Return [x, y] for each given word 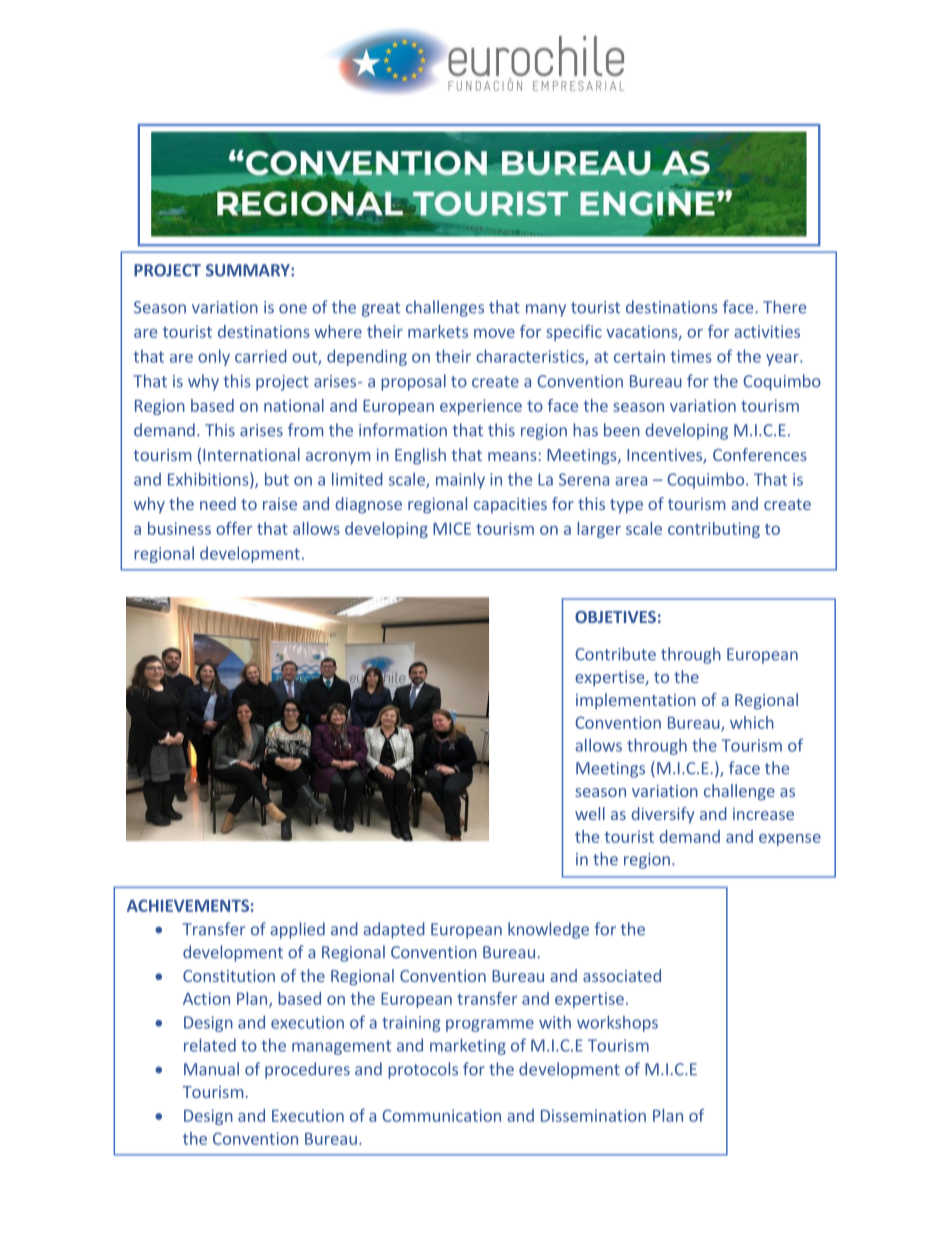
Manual [211, 1069]
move [494, 333]
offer [234, 528]
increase [763, 814]
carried [261, 356]
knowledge [548, 930]
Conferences [760, 454]
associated [622, 975]
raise [280, 504]
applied [297, 930]
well [590, 813]
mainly [460, 480]
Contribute [615, 654]
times [691, 356]
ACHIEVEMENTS [188, 905]
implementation [636, 701]
